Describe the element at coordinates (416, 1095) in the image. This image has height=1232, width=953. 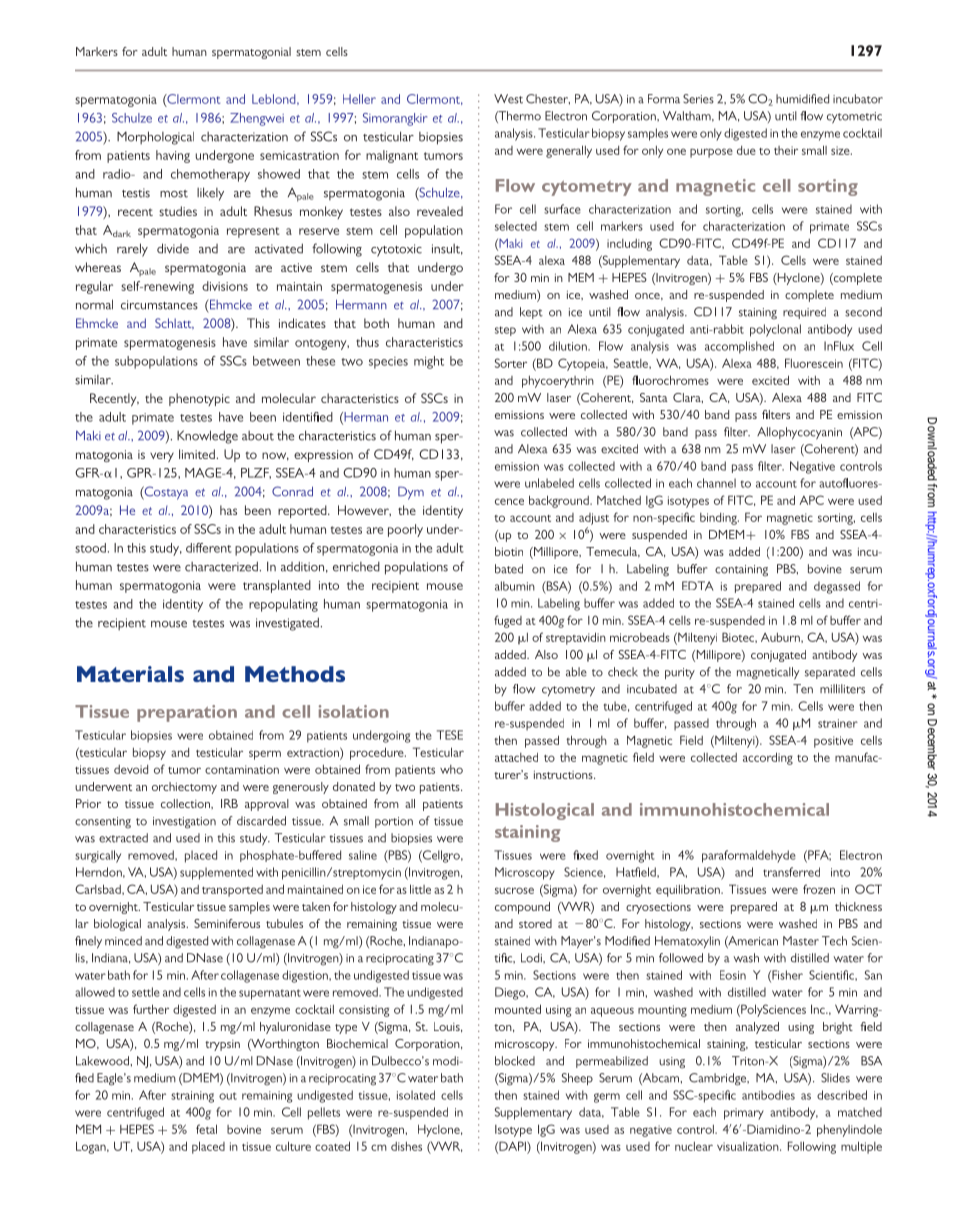
I see `isolated` at that location.
